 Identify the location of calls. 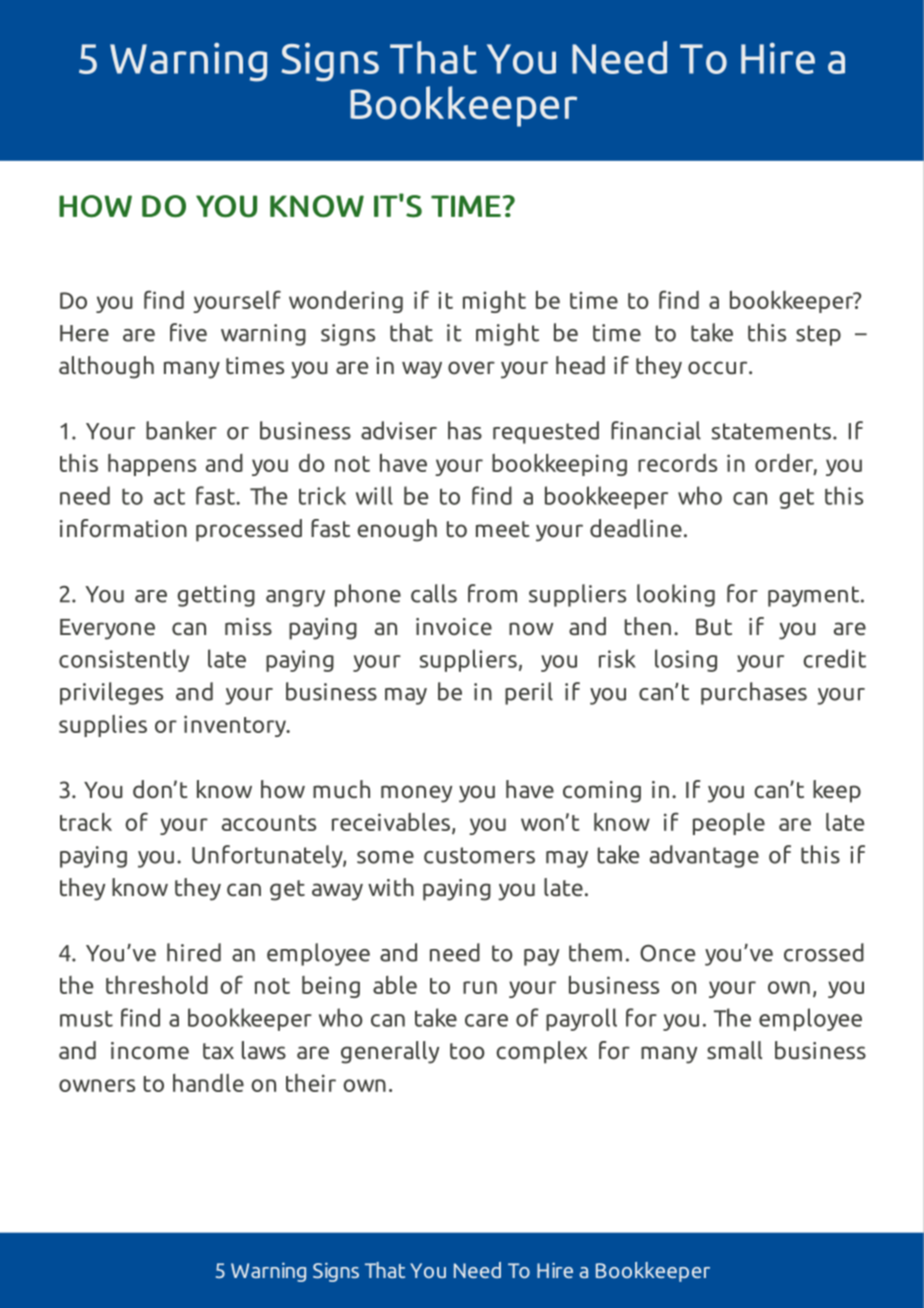
(434, 593).
